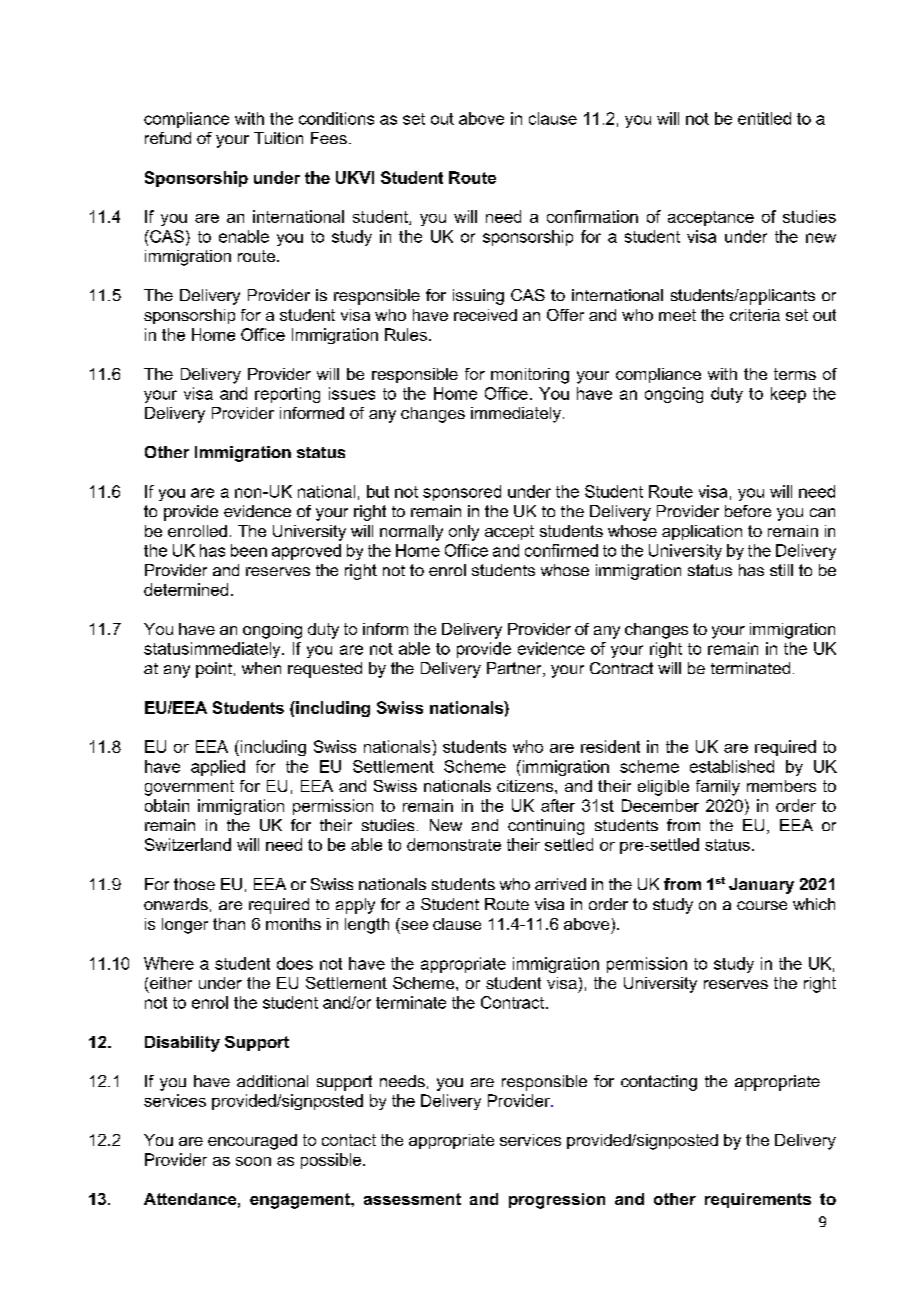 The width and height of the image is (924, 1307). I want to click on entitled, so click(764, 118).
